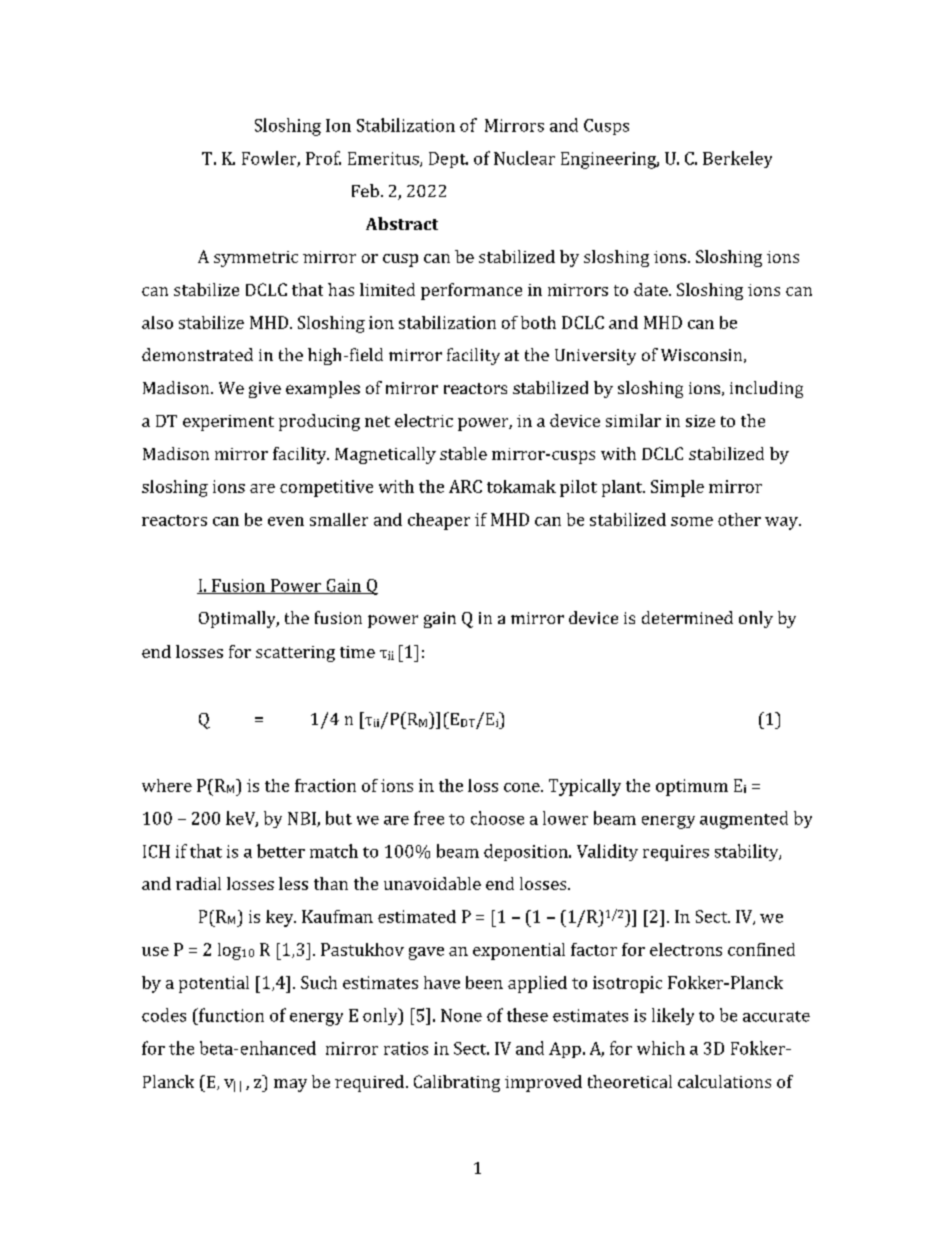  Describe the element at coordinates (457, 1083) in the screenshot. I see `Calibrating` at that location.
